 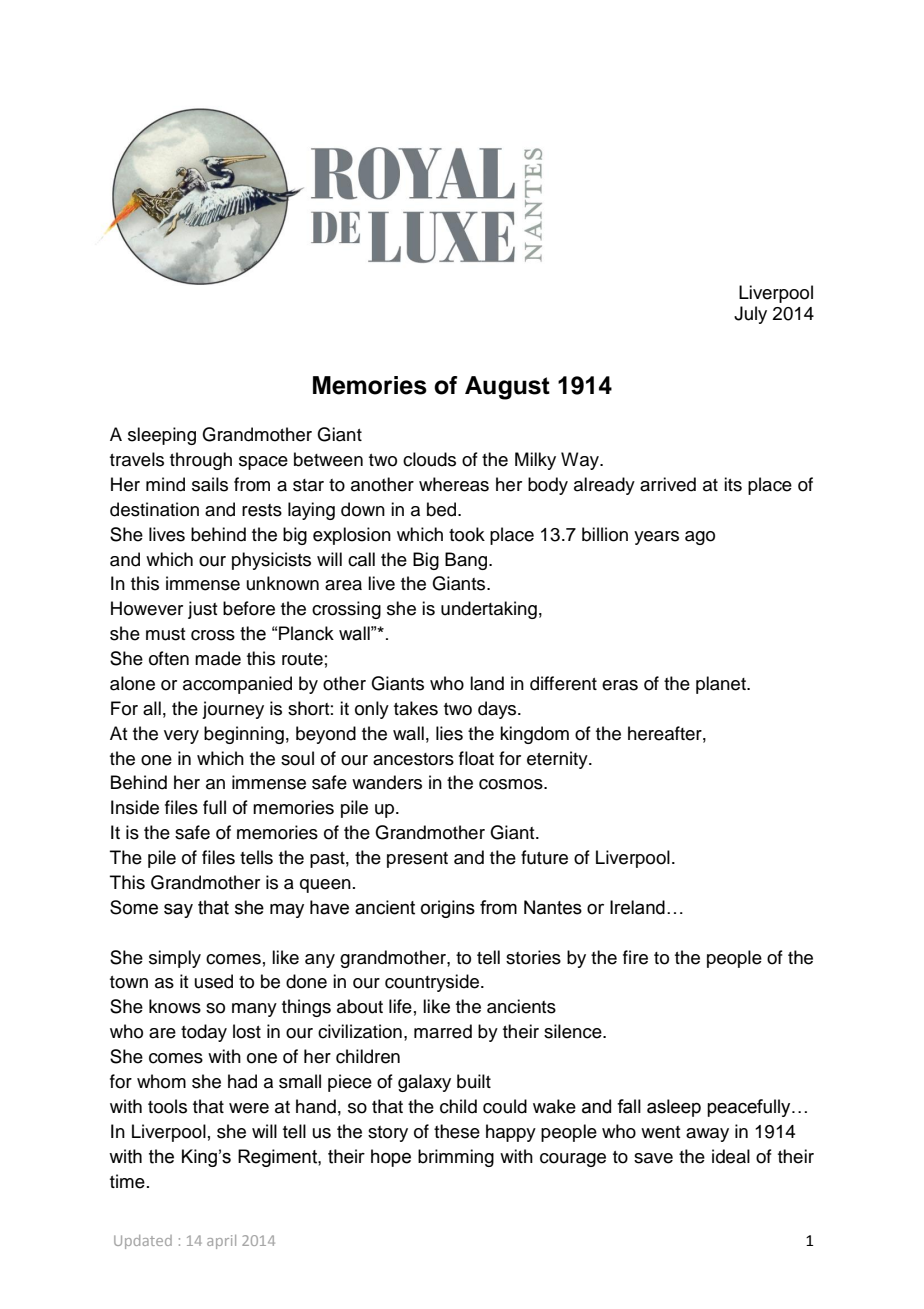 What do you see at coordinates (237, 685) in the screenshot?
I see `accompanied` at bounding box center [237, 685].
